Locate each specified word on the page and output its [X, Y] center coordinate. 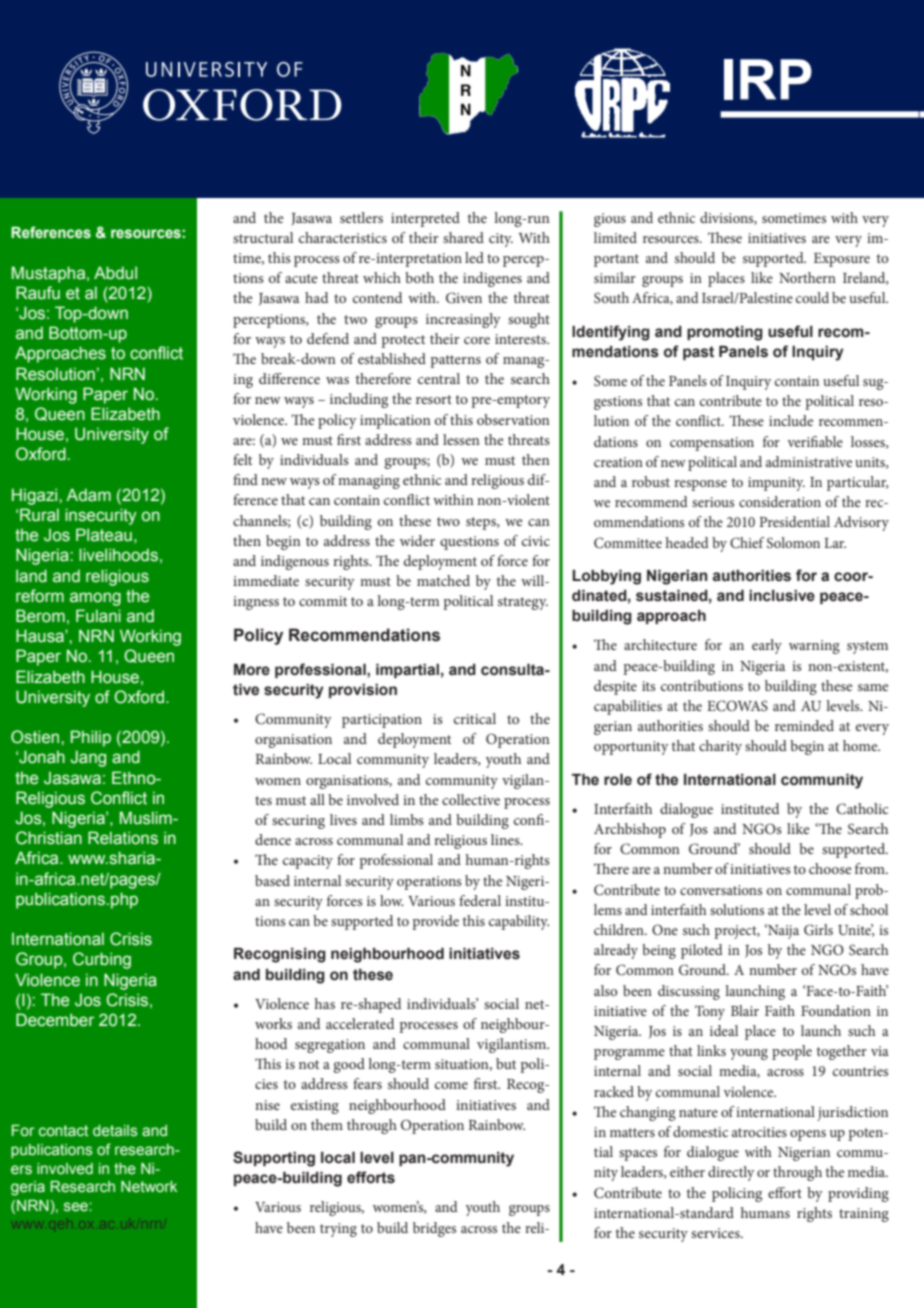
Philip [91, 738]
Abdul [115, 273]
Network [149, 1187]
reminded [804, 725]
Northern [807, 277]
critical [475, 718]
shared [463, 237]
